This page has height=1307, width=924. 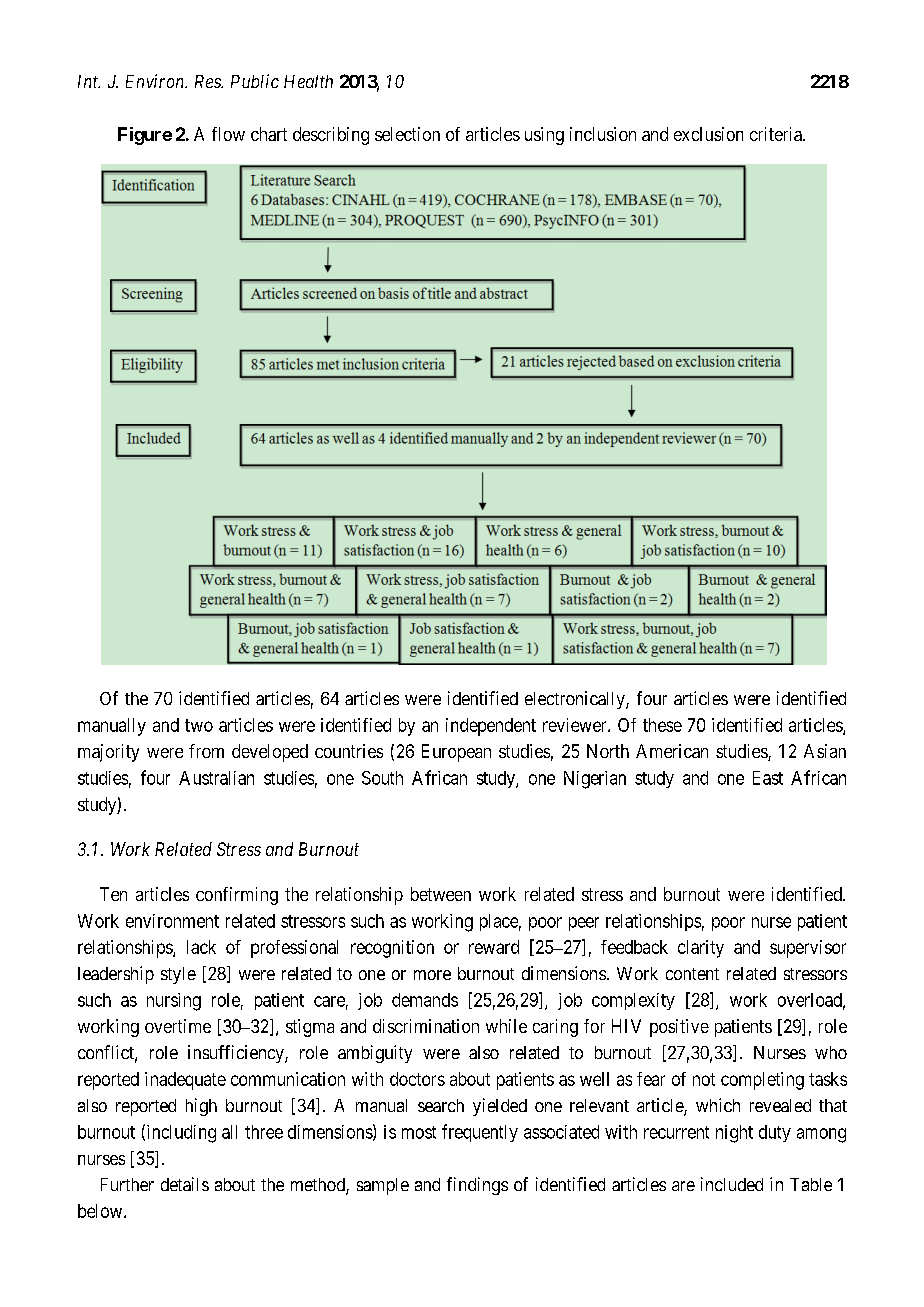 What do you see at coordinates (777, 134) in the page?
I see `criteria` at bounding box center [777, 134].
